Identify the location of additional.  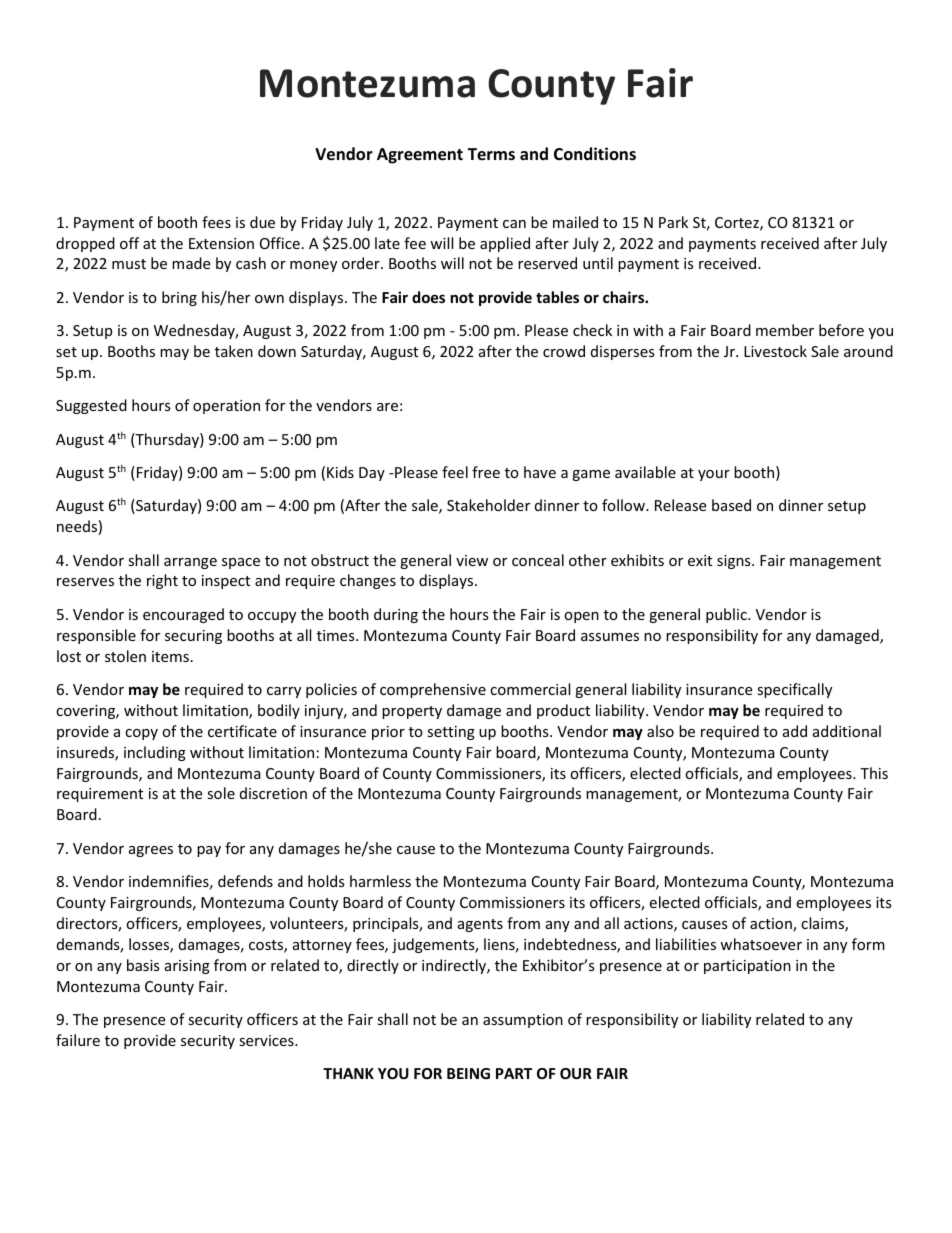
(847, 731).
